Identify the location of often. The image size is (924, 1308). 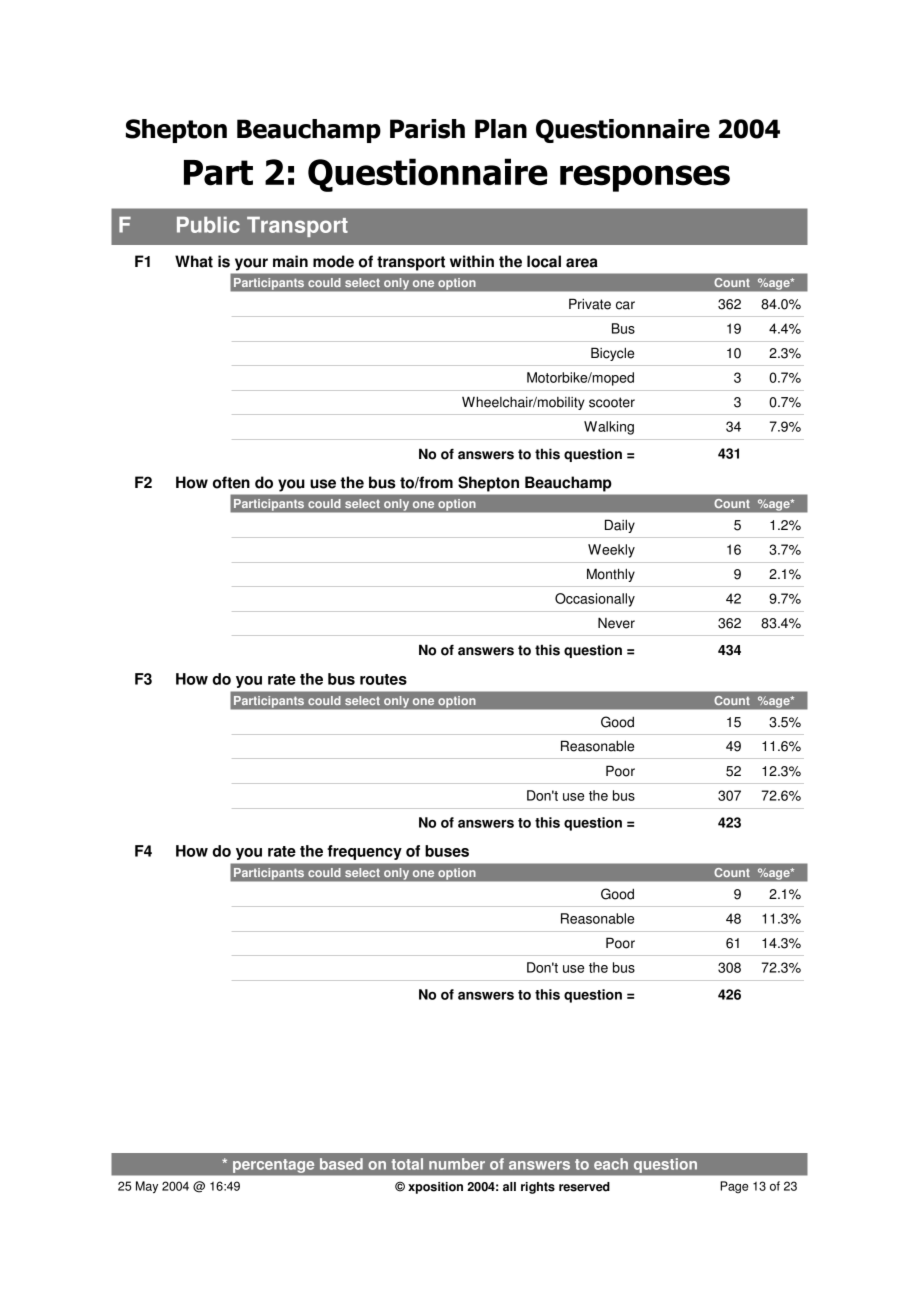
(231, 482).
